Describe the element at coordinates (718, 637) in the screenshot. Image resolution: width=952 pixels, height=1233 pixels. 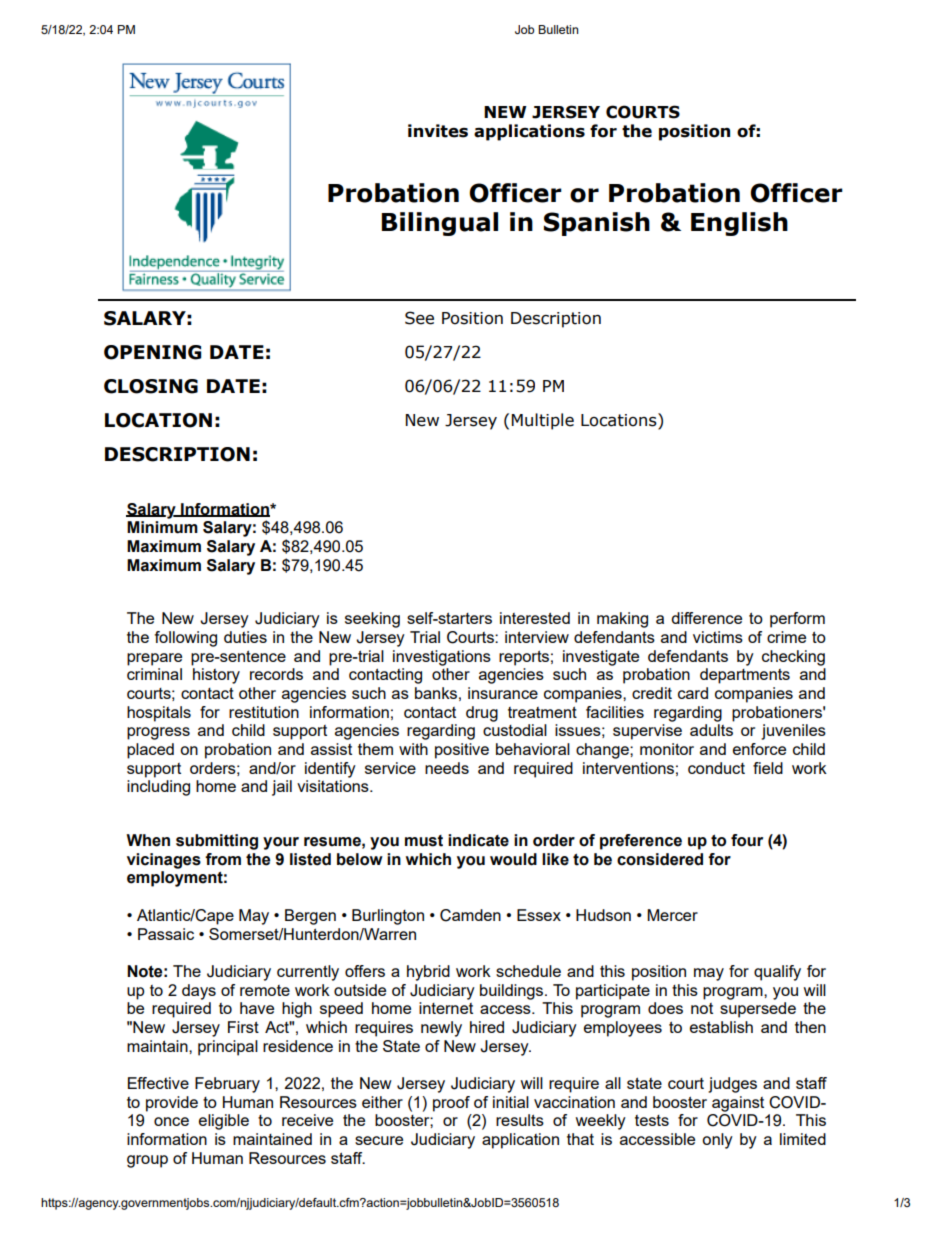
I see `victims` at that location.
